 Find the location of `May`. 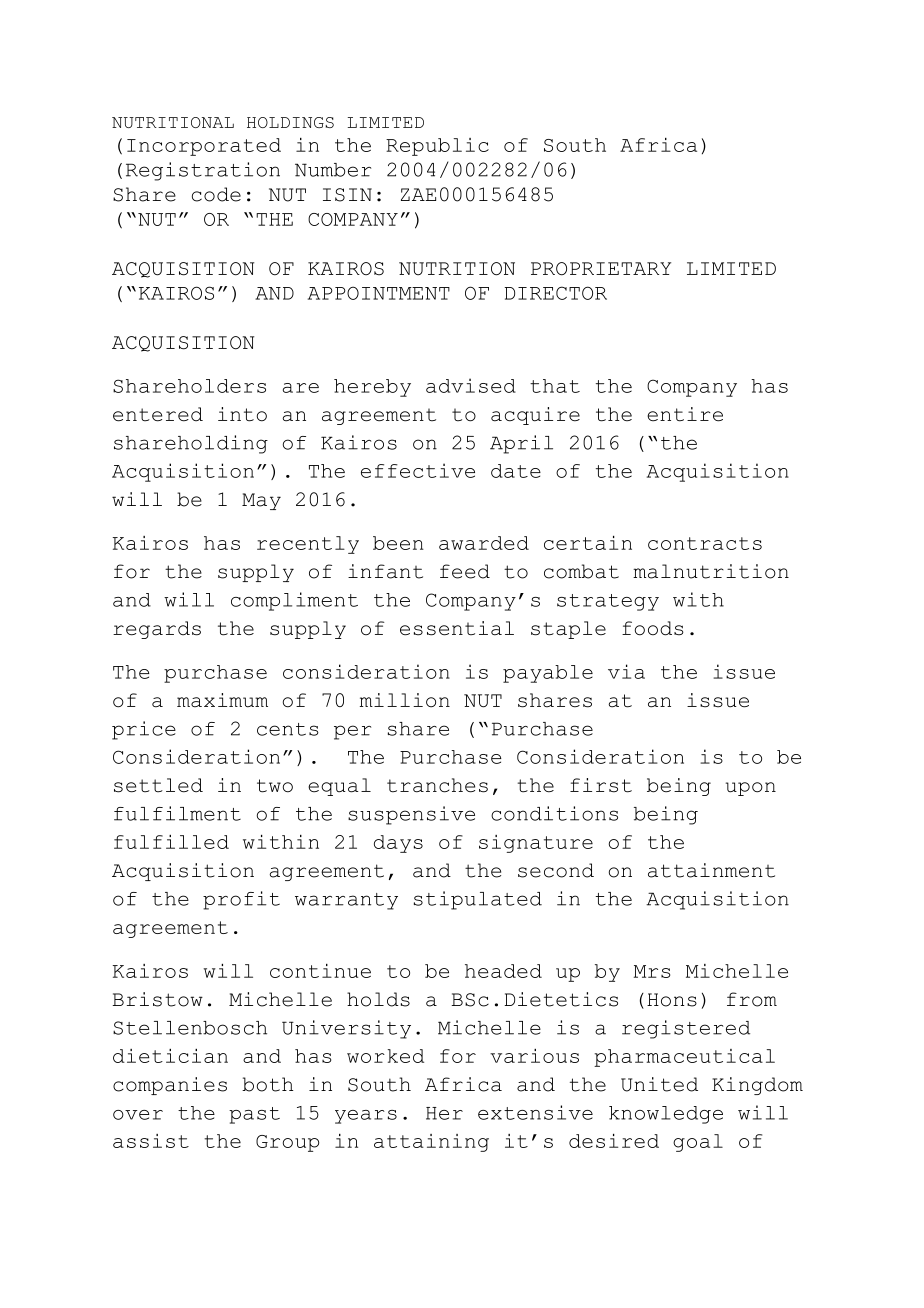

May is located at coordinates (261, 501).
